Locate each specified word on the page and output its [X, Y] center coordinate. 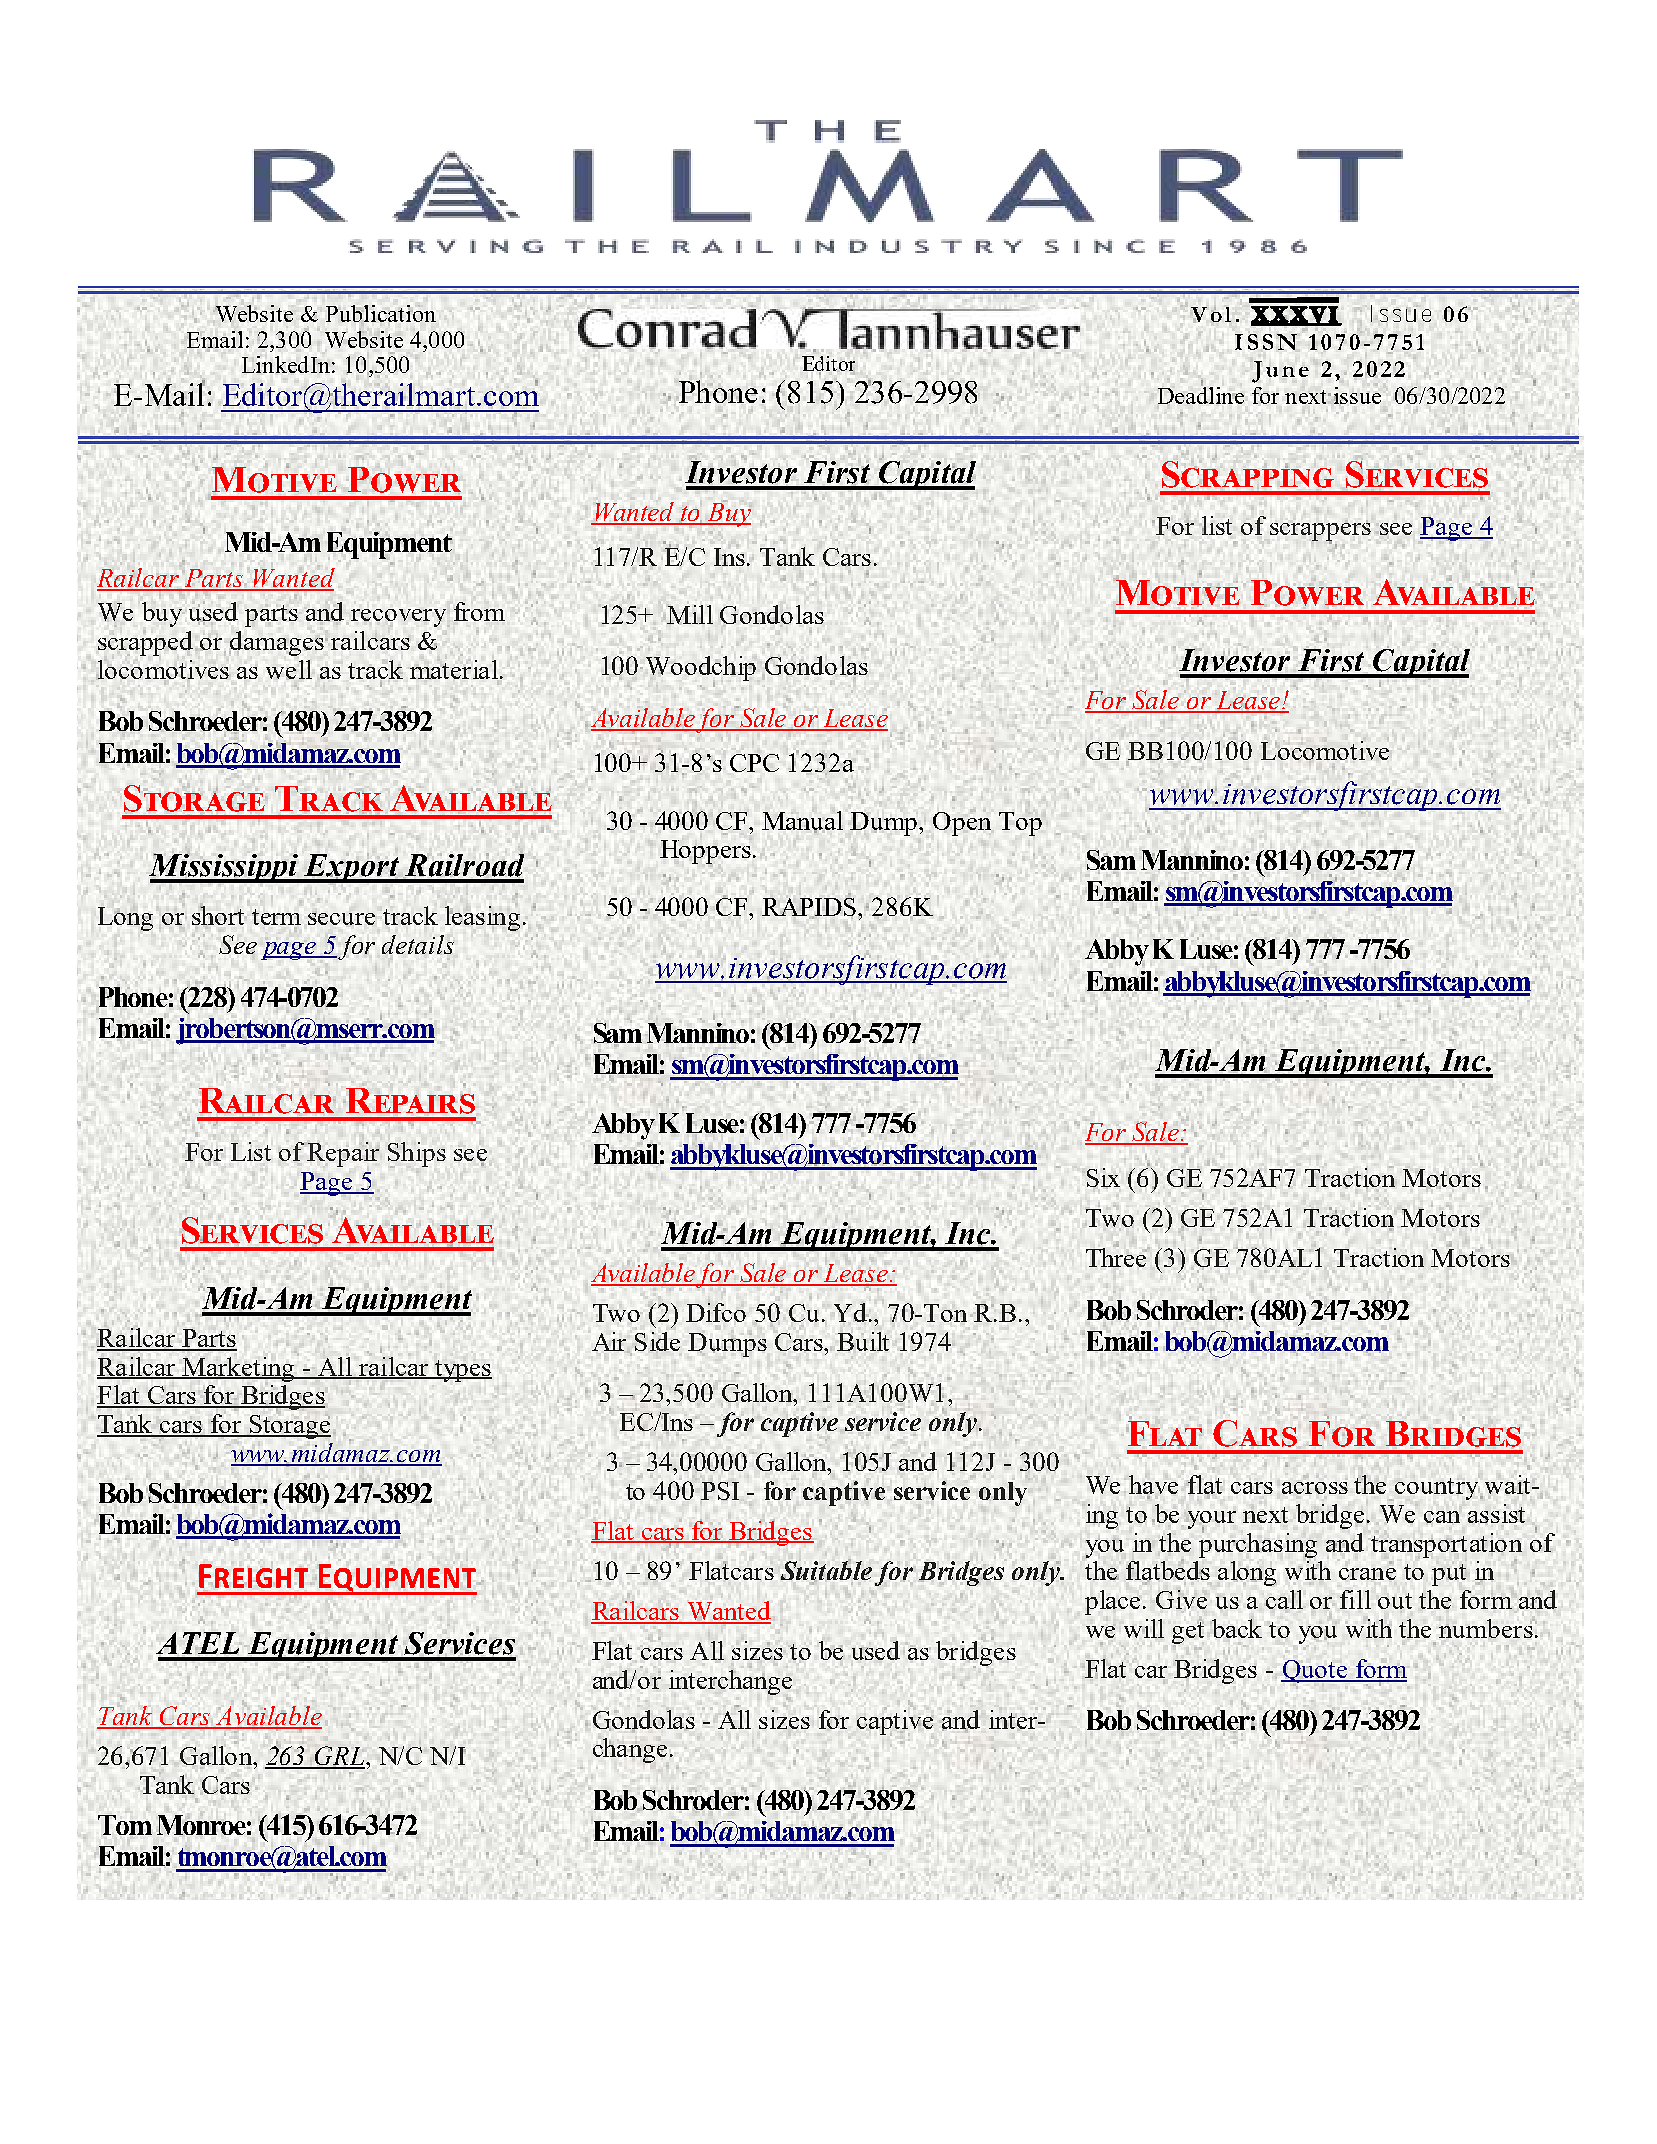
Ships [417, 1154]
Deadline [1201, 394]
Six [1103, 1177]
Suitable [826, 1571]
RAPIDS [810, 907]
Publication [381, 313]
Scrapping [1248, 474]
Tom [125, 1825]
